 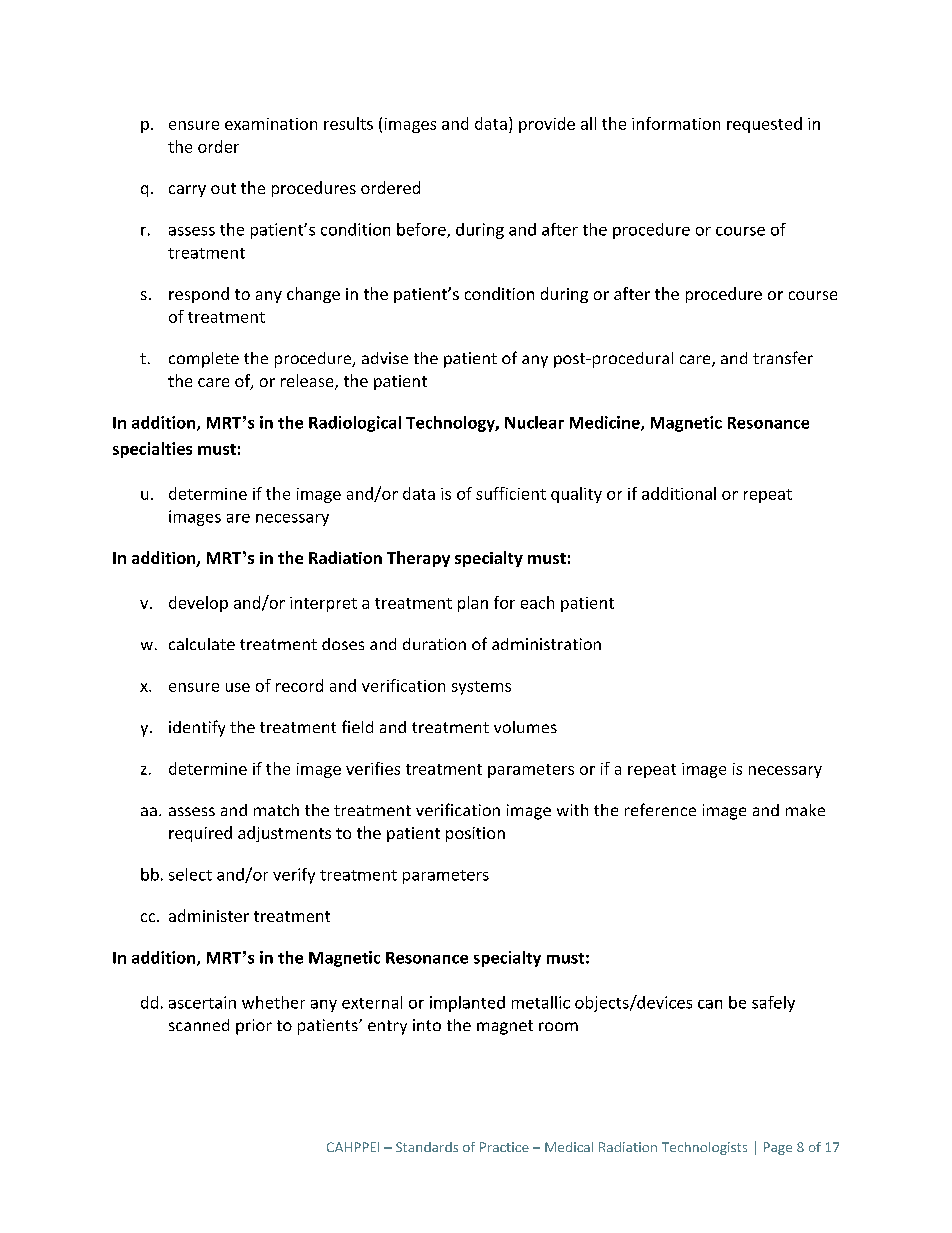 What do you see at coordinates (202, 644) in the page?
I see `calculate` at bounding box center [202, 644].
